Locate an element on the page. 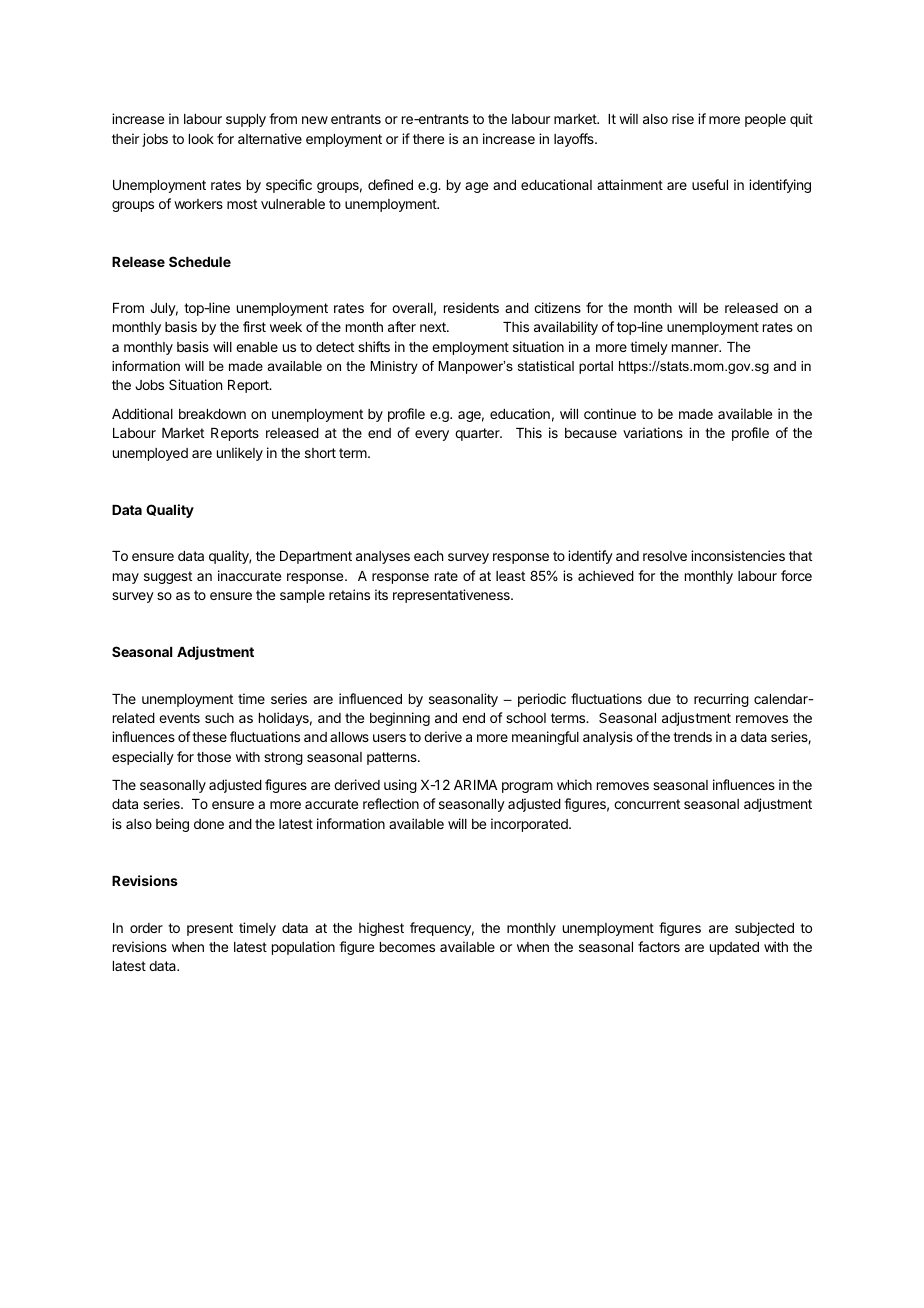 The image size is (924, 1308). each is located at coordinates (428, 556).
